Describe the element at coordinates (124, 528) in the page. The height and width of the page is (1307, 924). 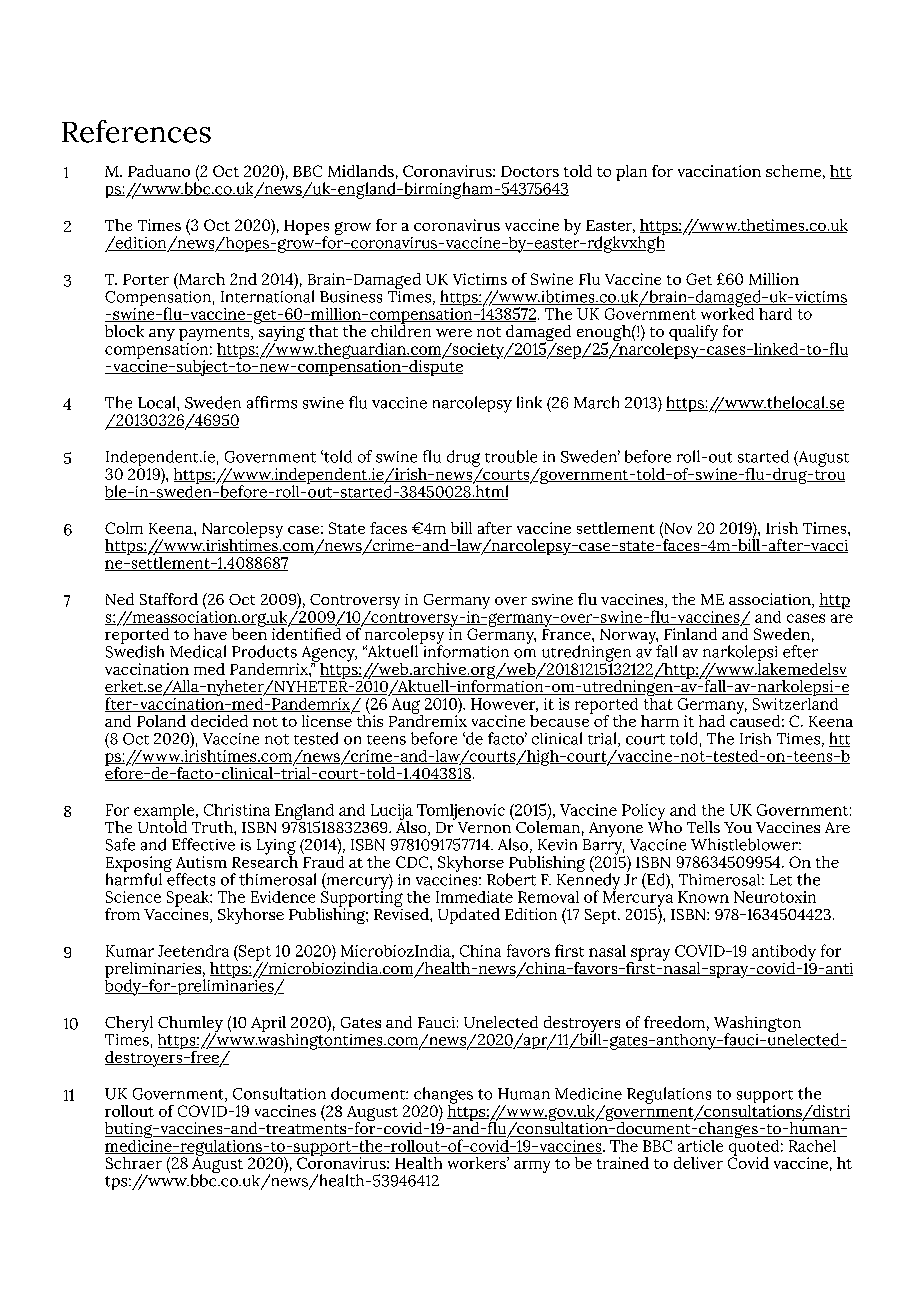
I see `Colm` at that location.
